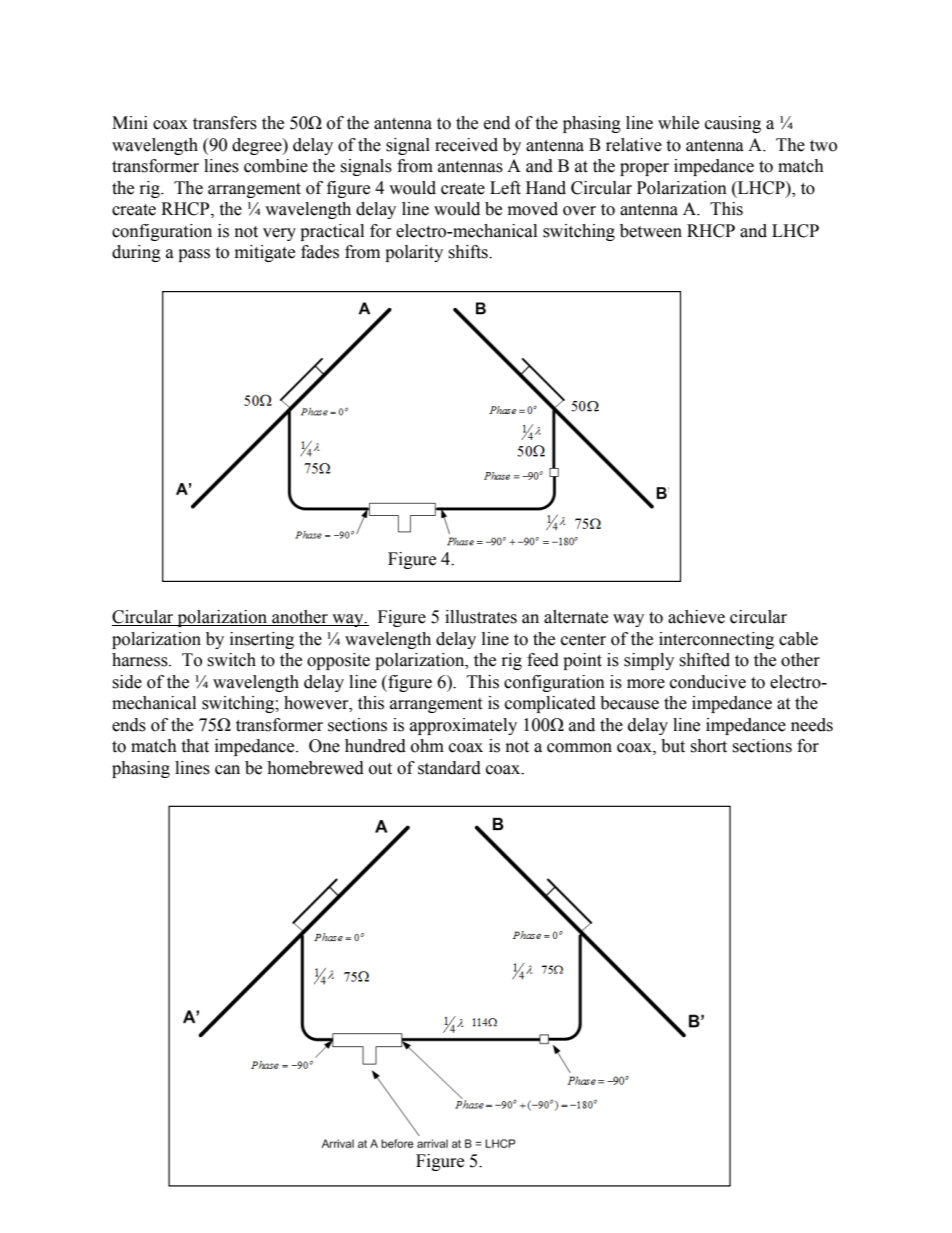  What do you see at coordinates (481, 617) in the screenshot?
I see `illustrates` at bounding box center [481, 617].
